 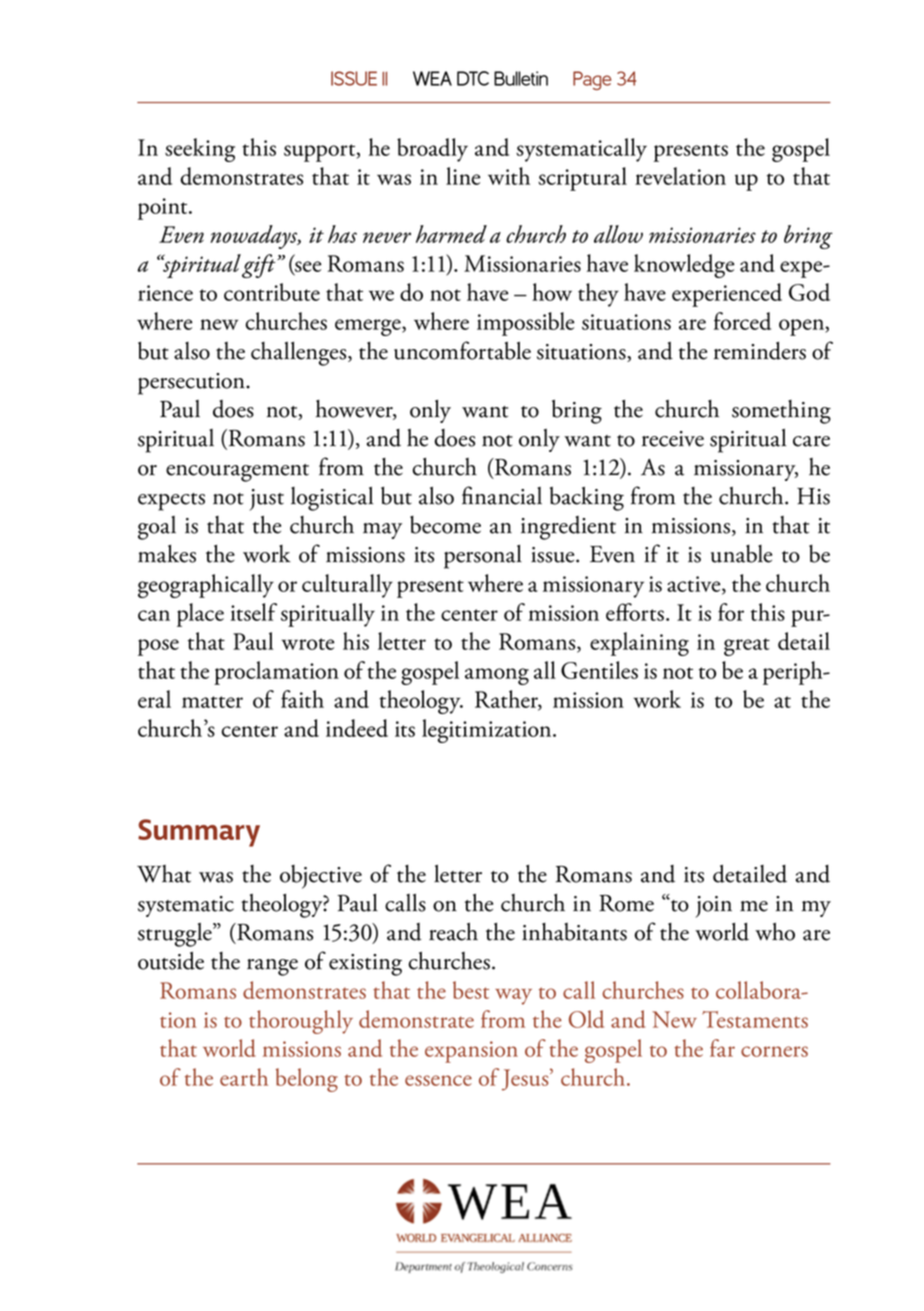 What do you see at coordinates (200, 150) in the screenshot?
I see `seeking` at bounding box center [200, 150].
